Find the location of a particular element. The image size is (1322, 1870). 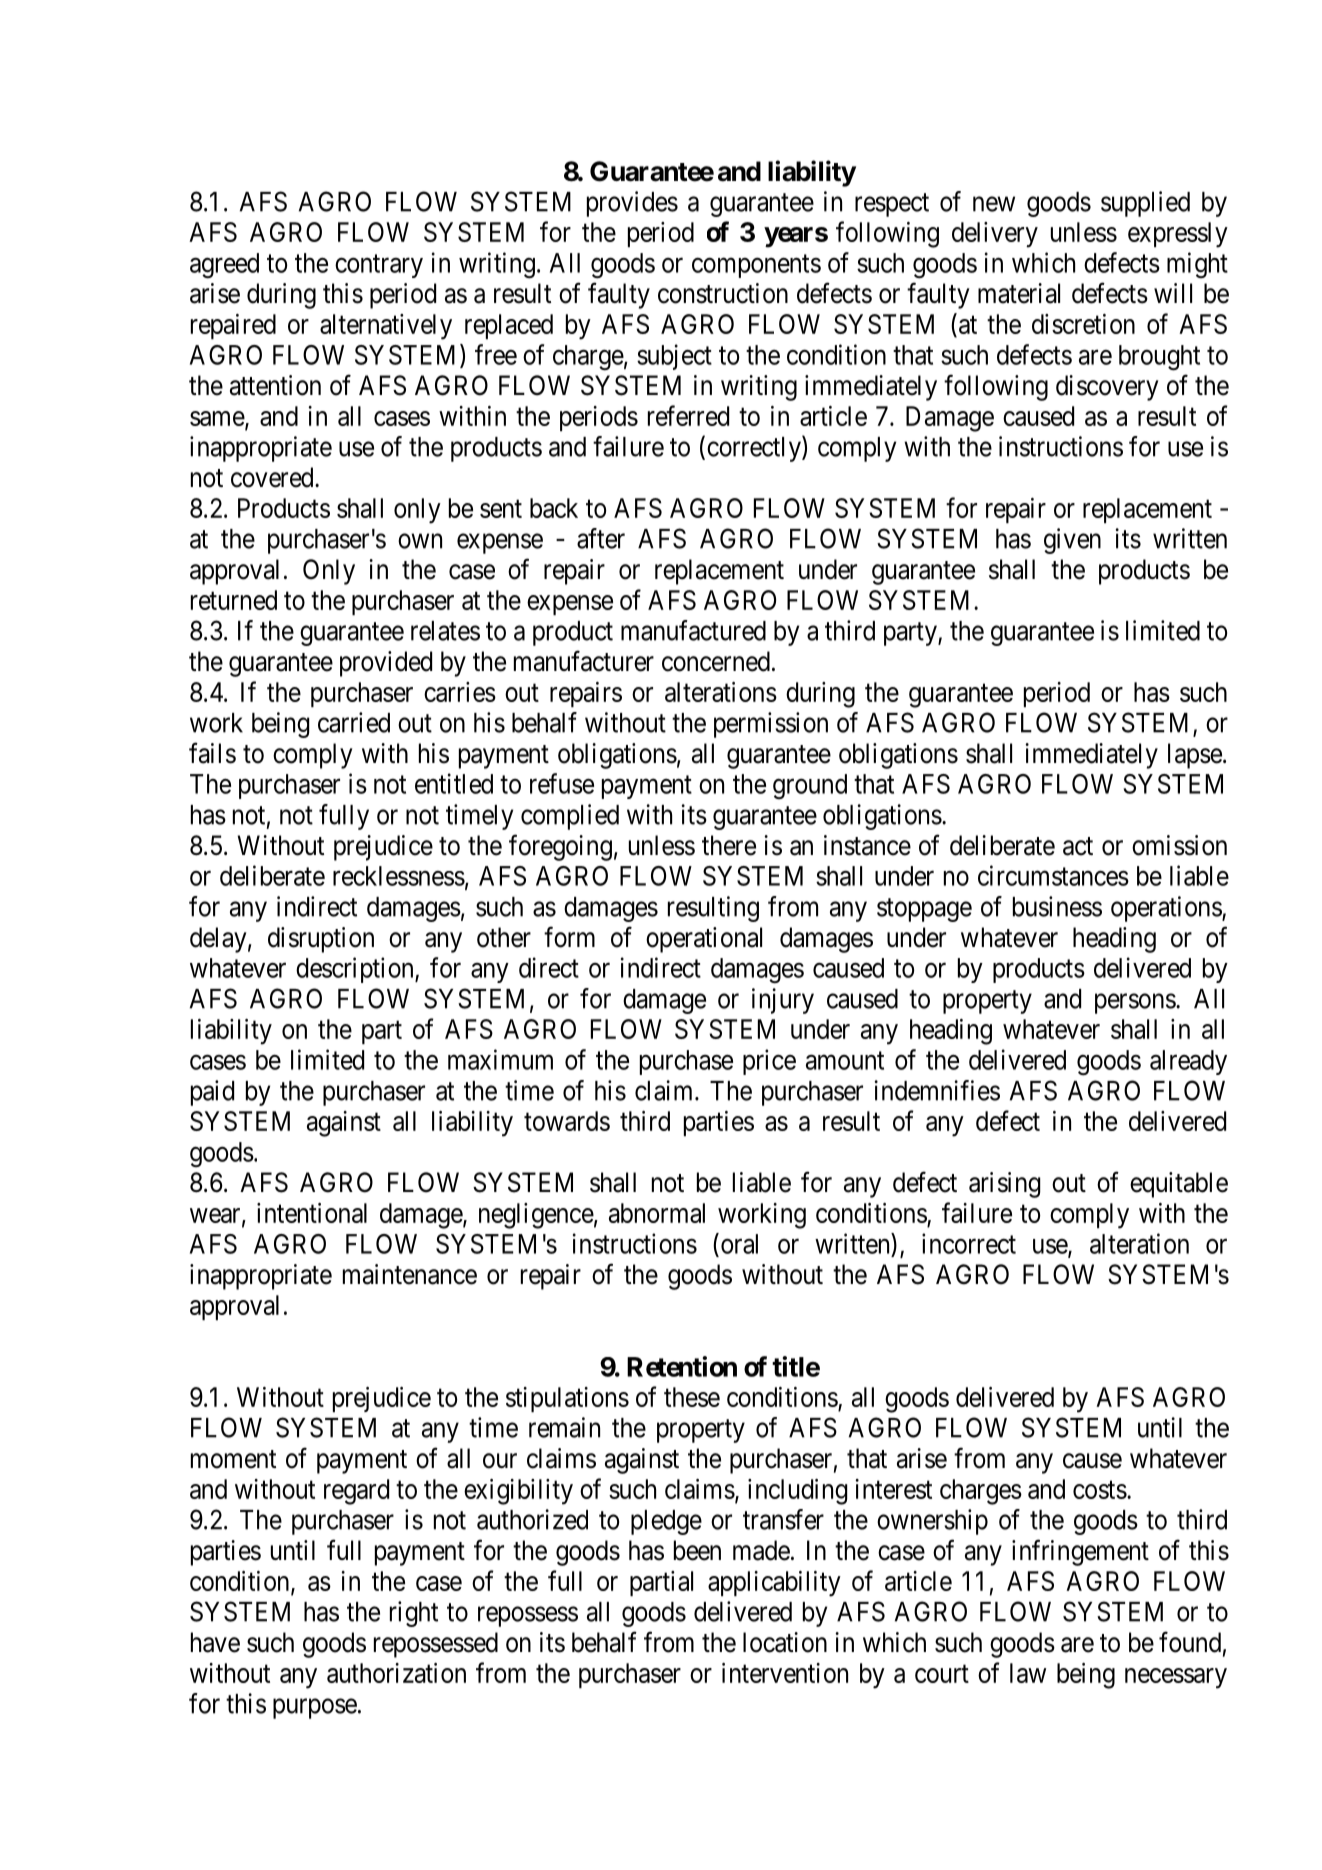

given is located at coordinates (1072, 541).
